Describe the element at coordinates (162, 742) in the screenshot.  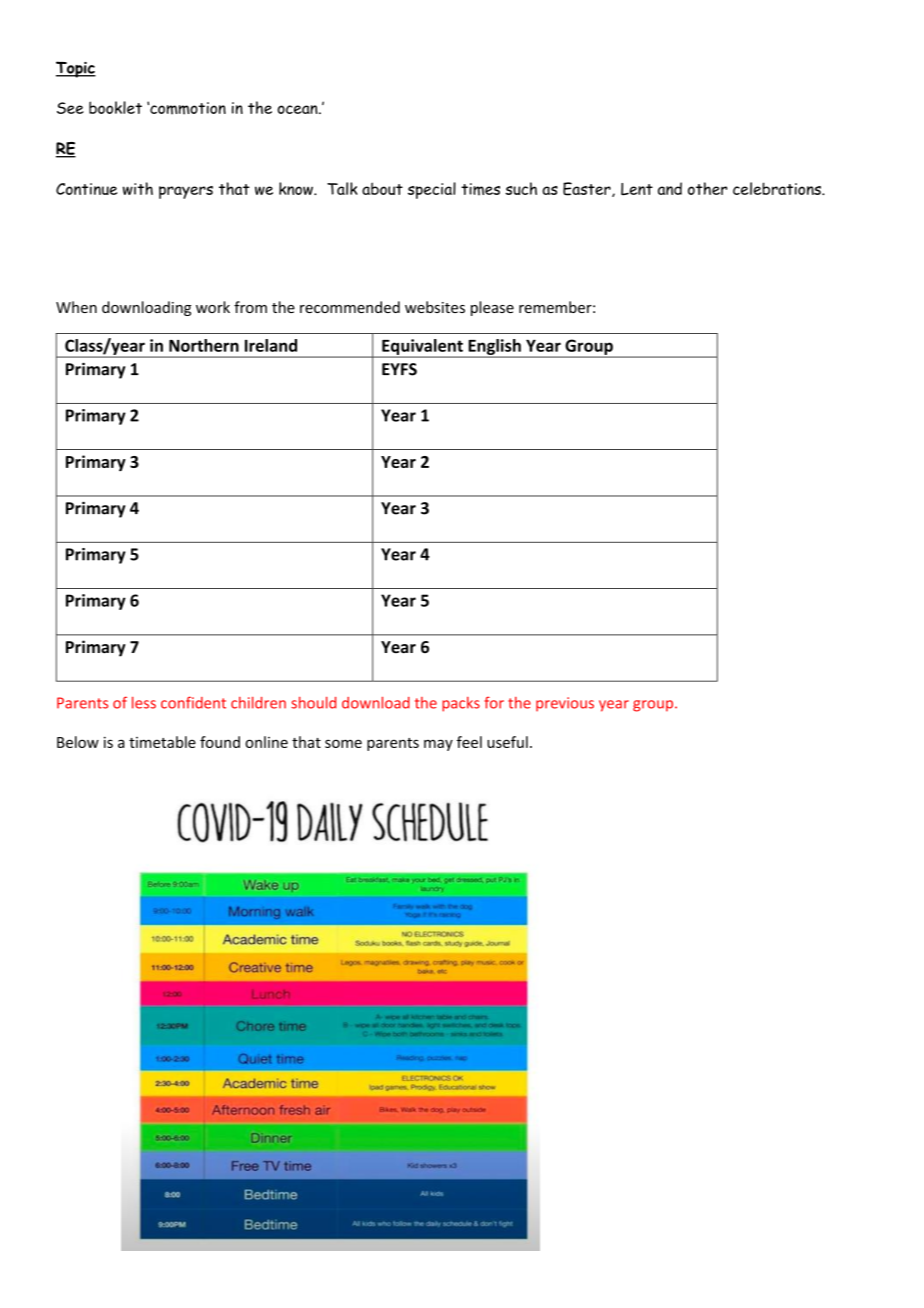
I see `timetable` at that location.
